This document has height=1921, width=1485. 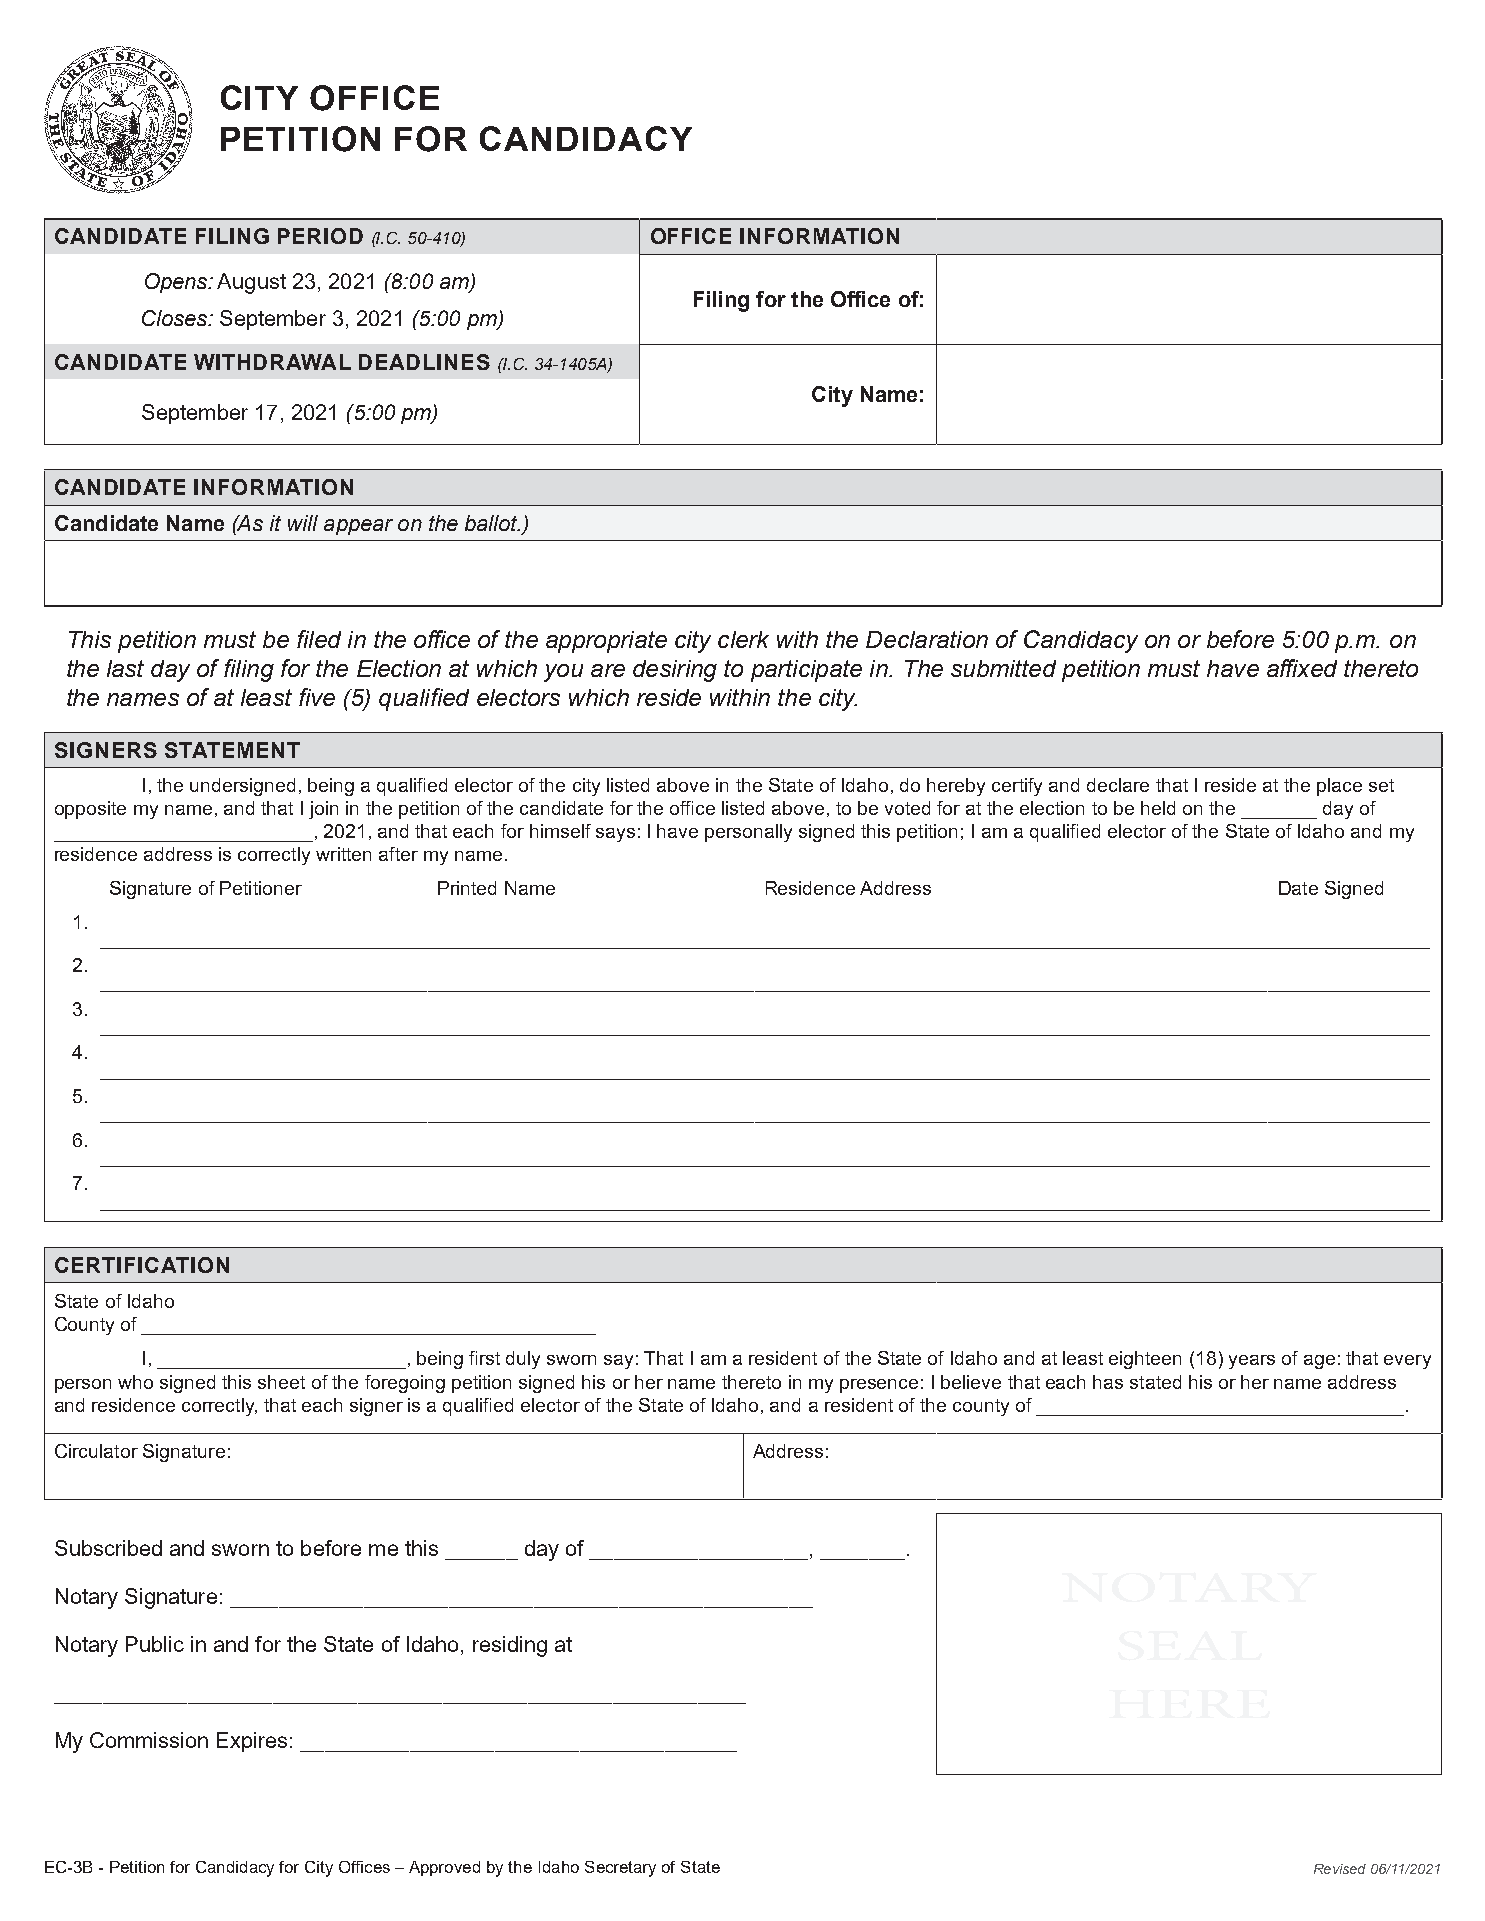 What do you see at coordinates (1339, 787) in the document?
I see `place` at bounding box center [1339, 787].
